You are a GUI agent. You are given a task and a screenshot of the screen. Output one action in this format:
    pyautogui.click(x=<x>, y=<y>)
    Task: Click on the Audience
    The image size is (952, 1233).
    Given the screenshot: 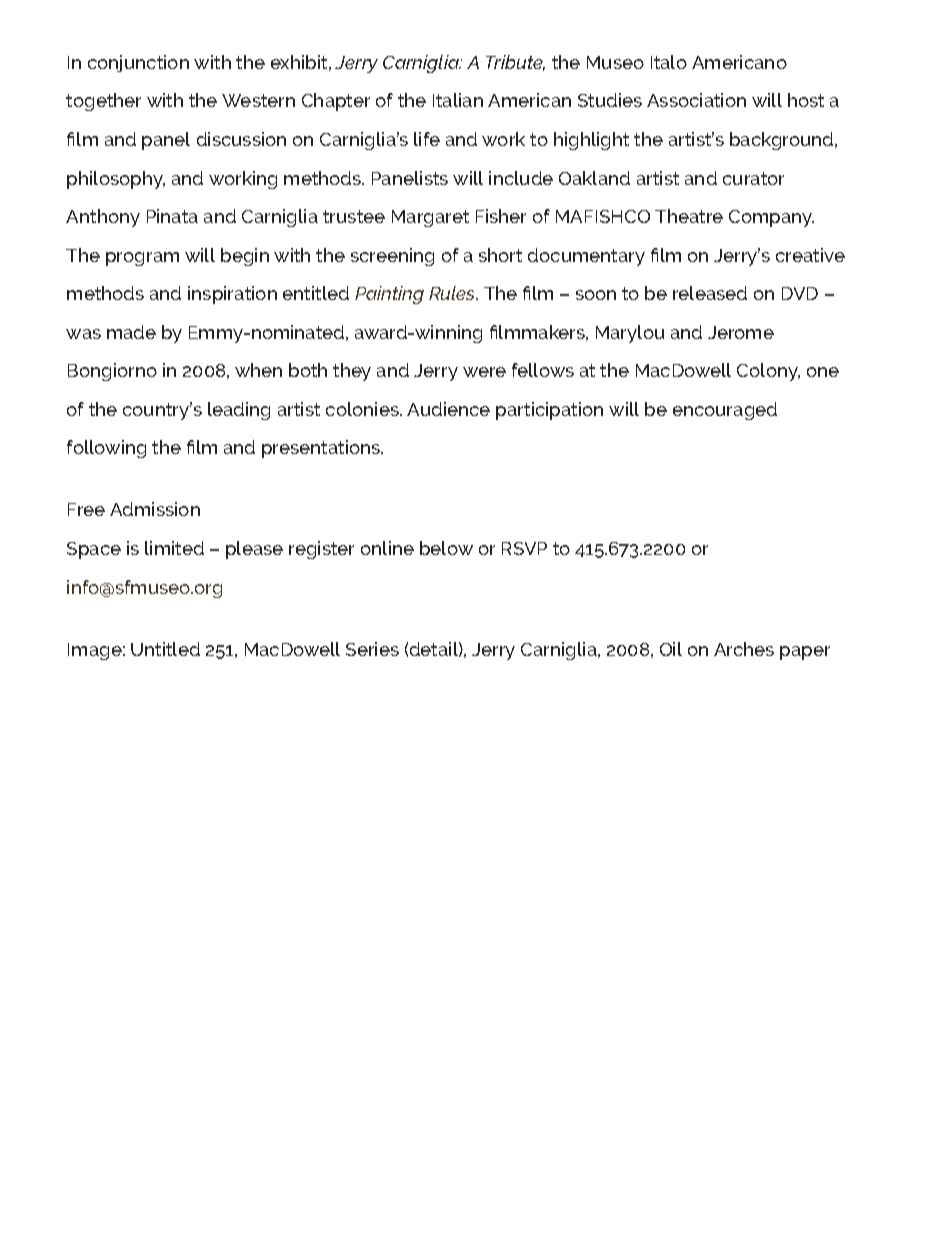 What is the action you would take?
    pyautogui.click(x=448, y=409)
